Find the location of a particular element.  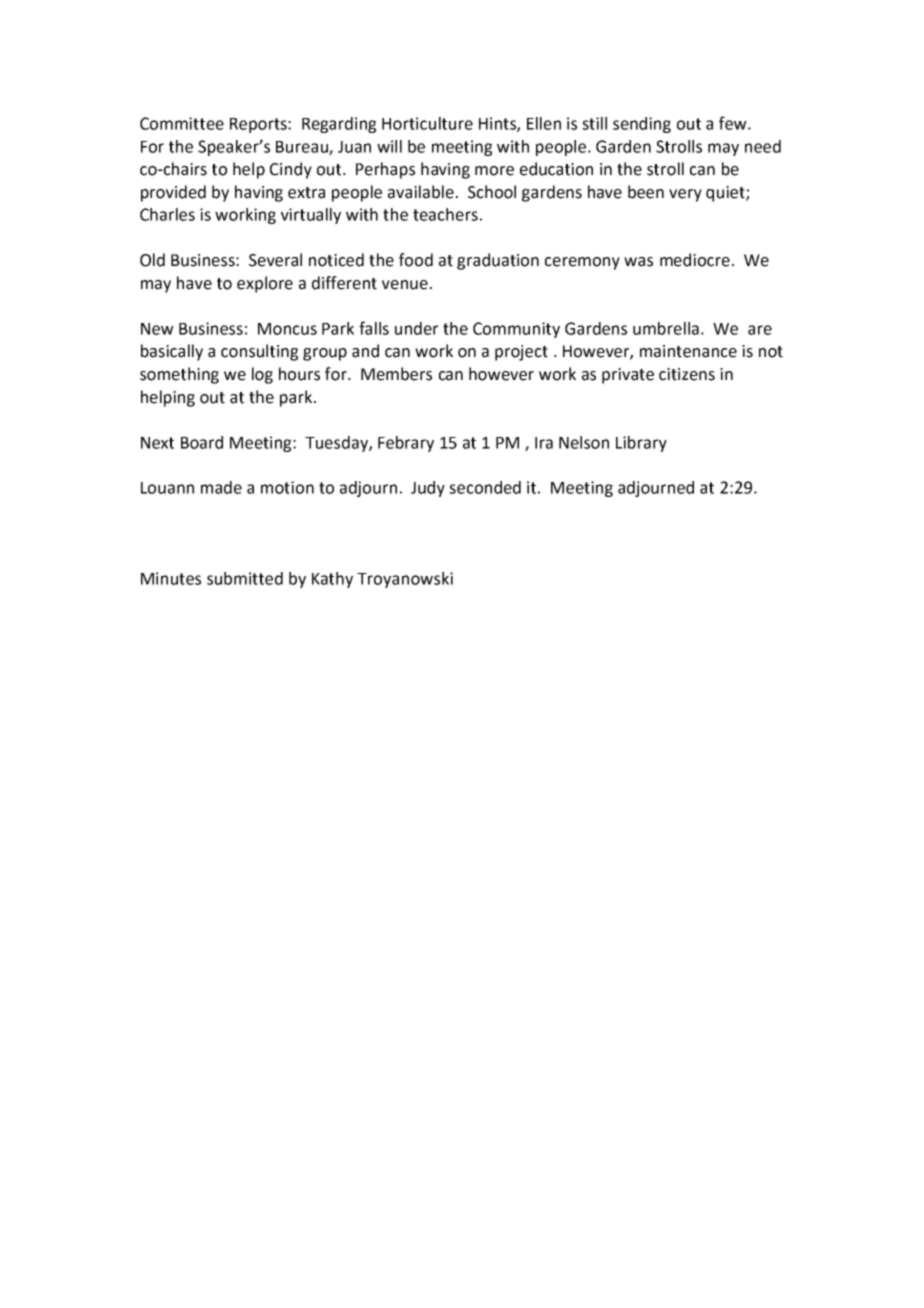

food is located at coordinates (416, 260).
